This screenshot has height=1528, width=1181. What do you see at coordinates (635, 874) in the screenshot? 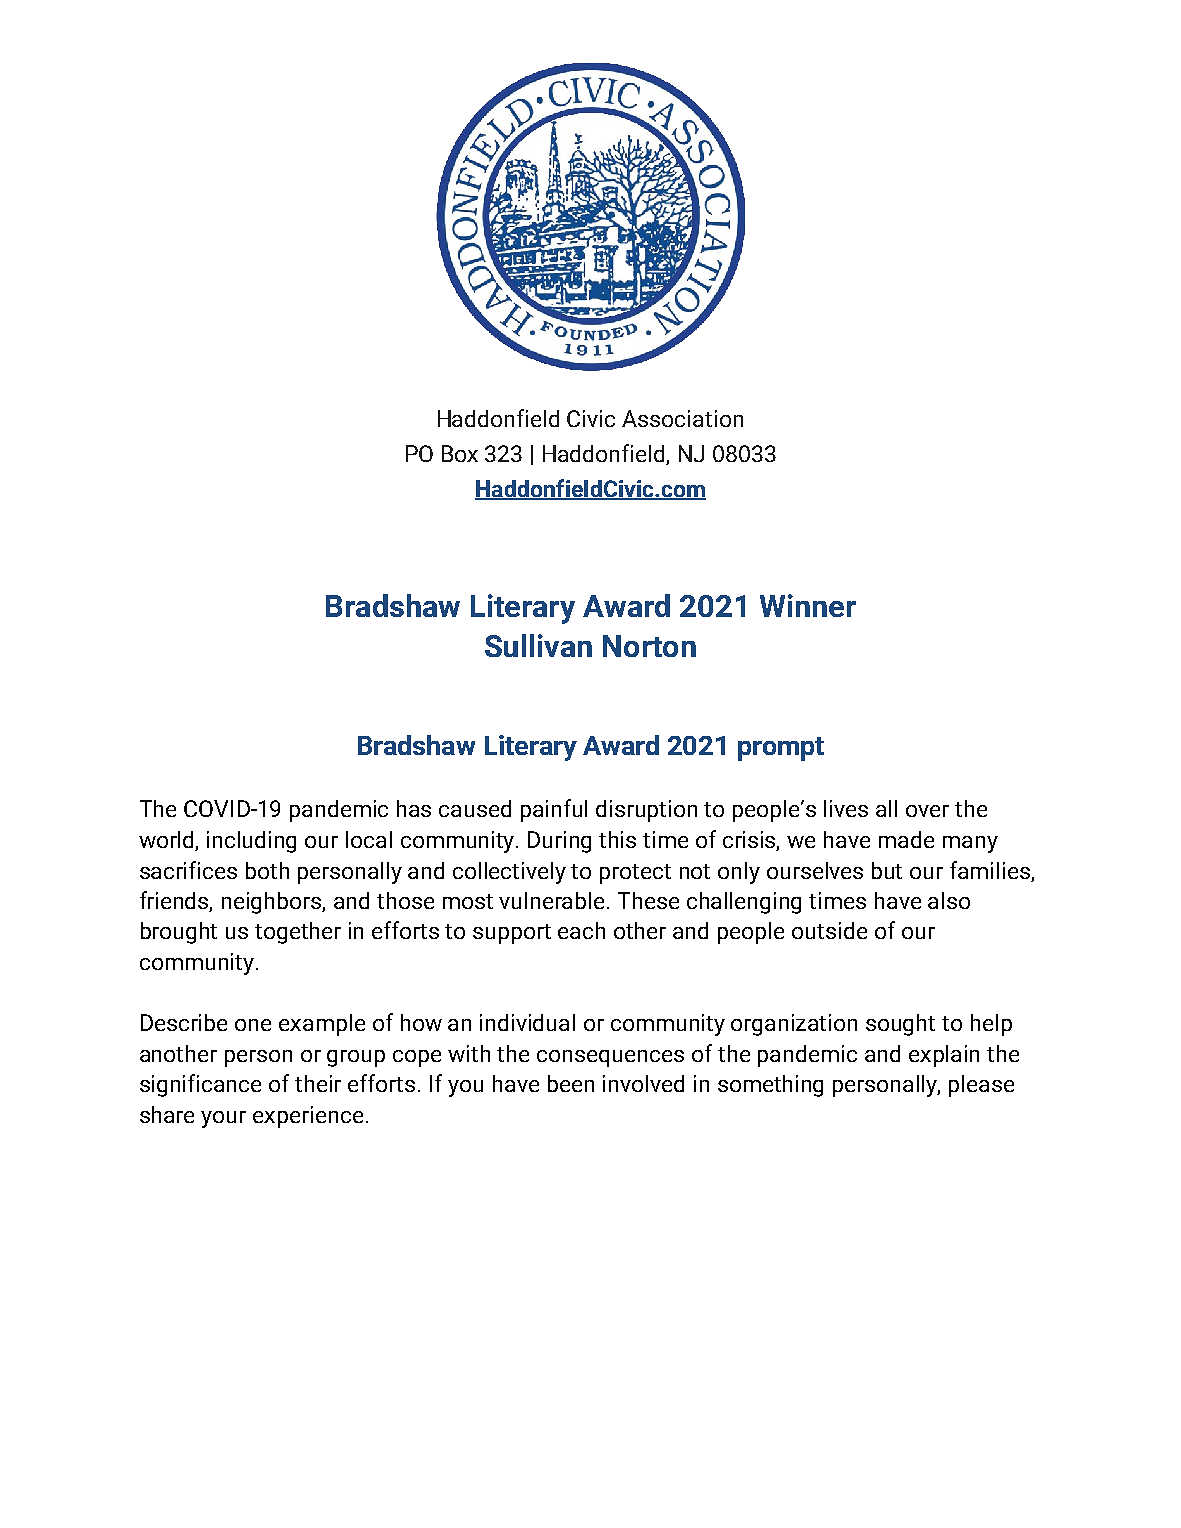
I see `protect` at bounding box center [635, 874].
